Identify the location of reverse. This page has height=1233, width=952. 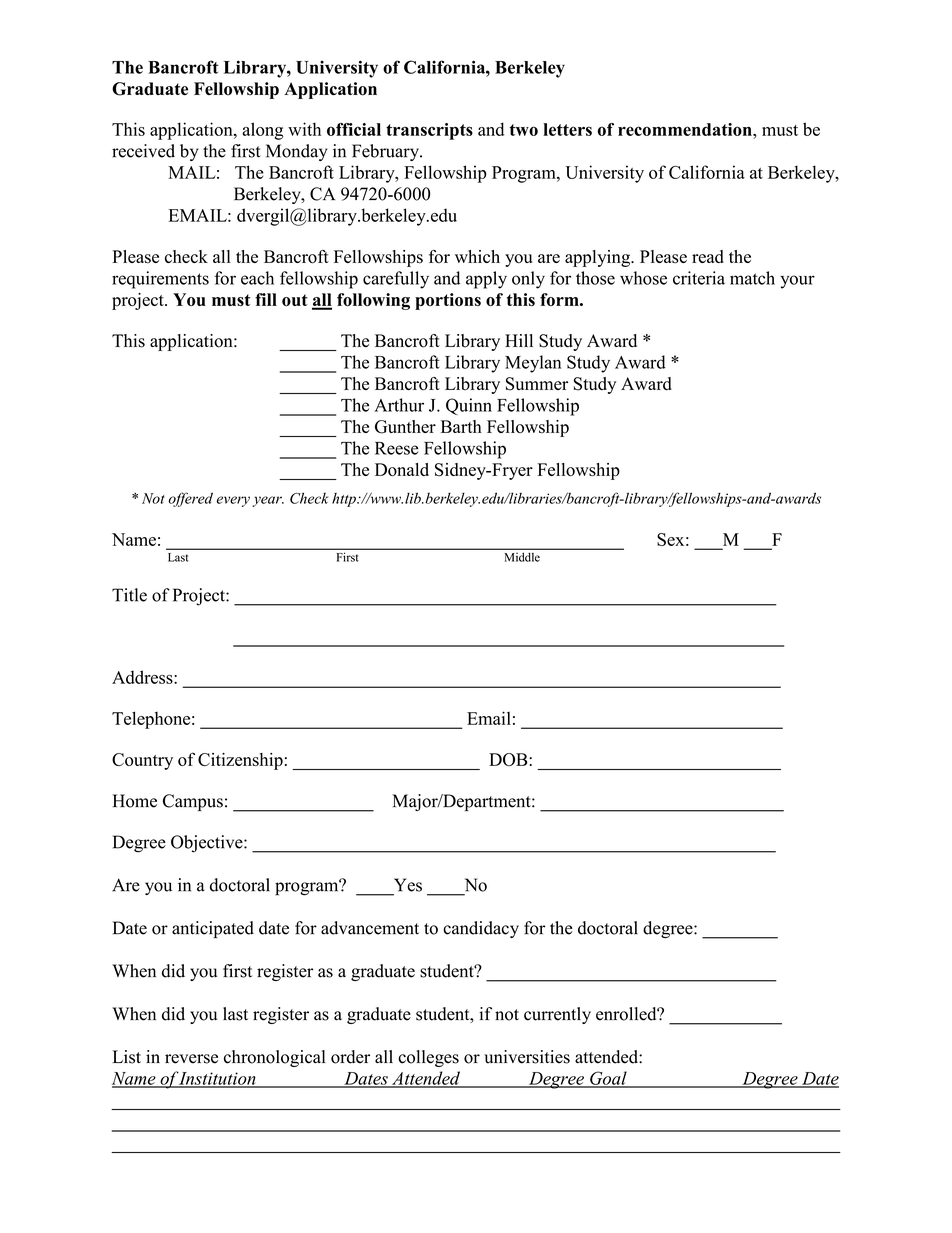
(191, 1059).
